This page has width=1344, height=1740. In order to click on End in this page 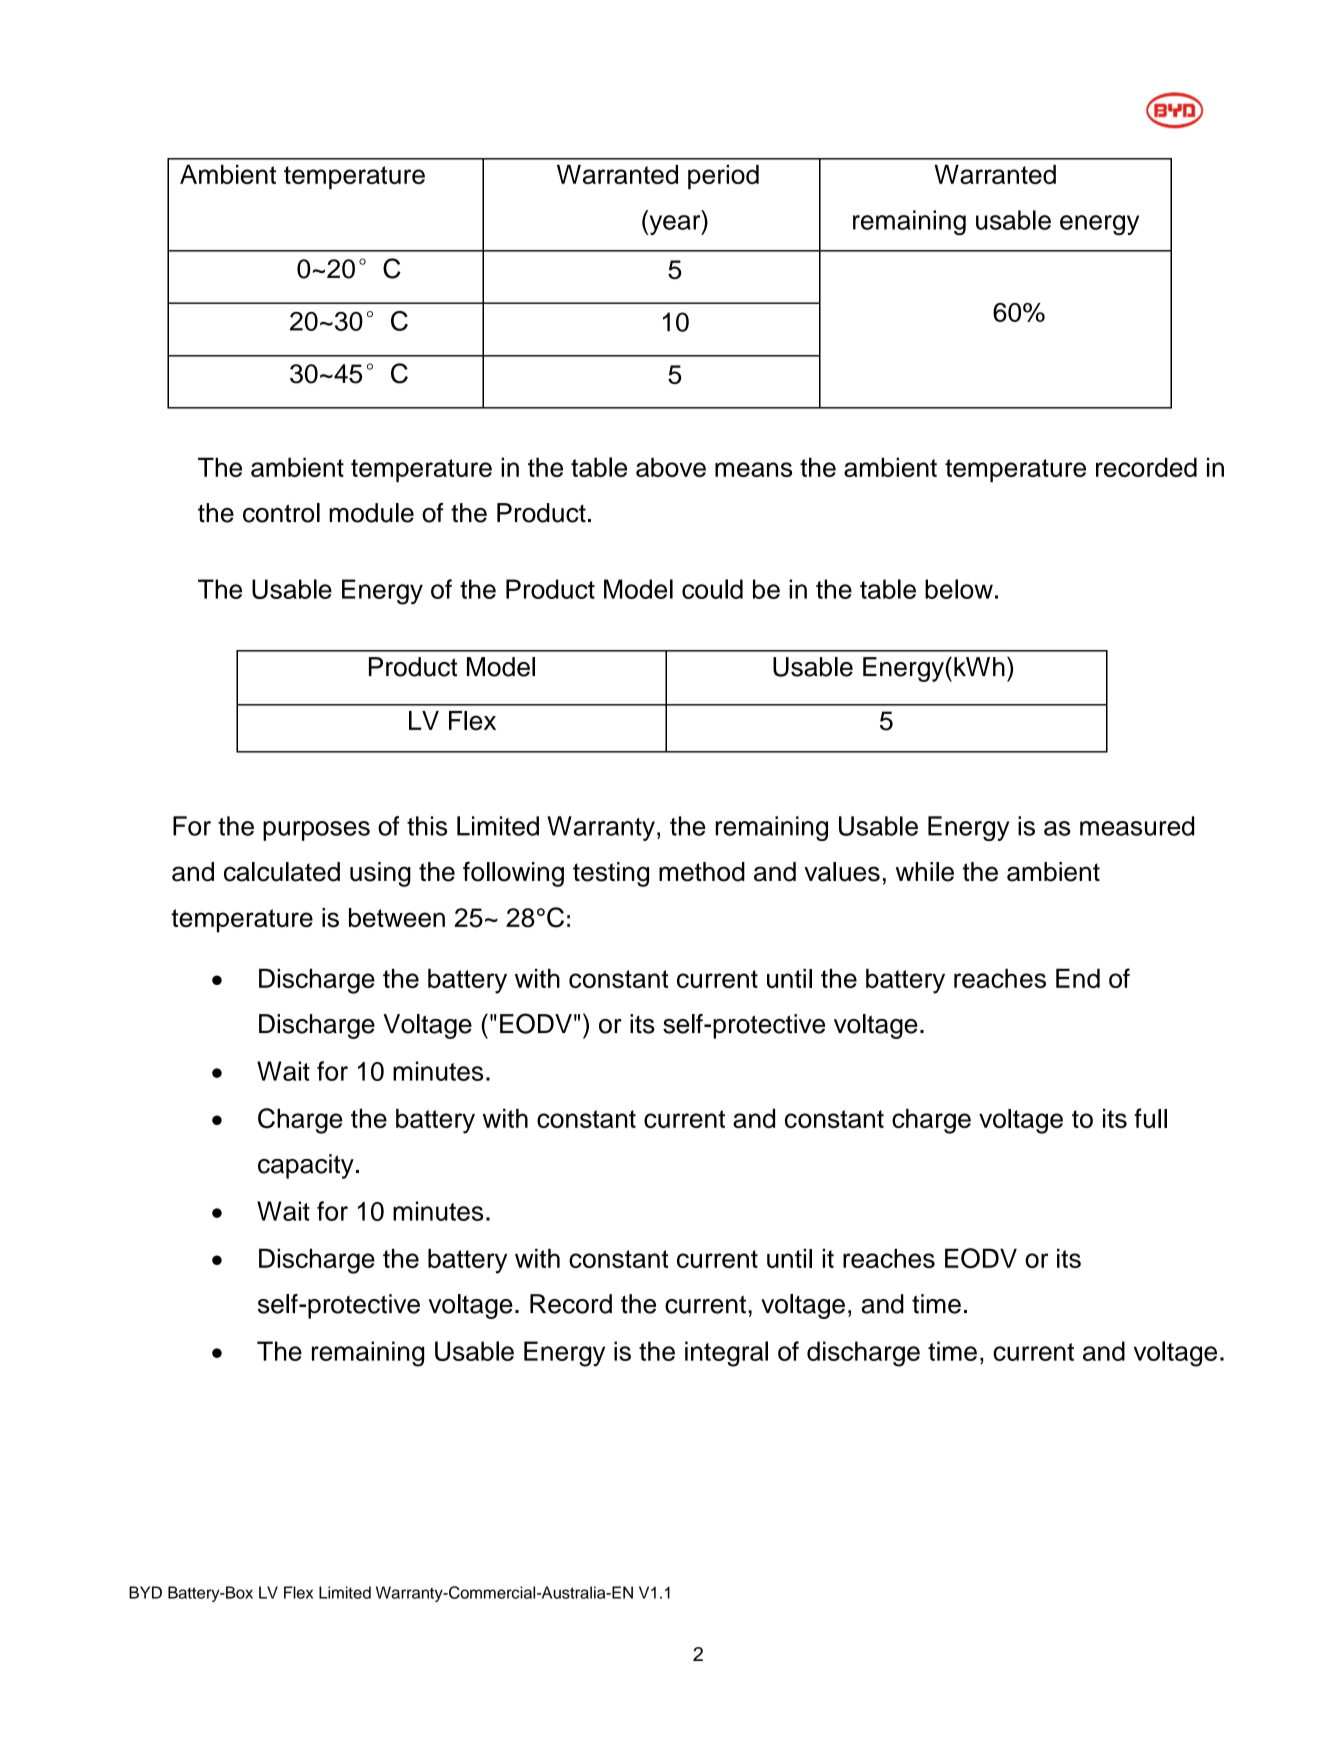, I will do `click(1078, 978)`.
